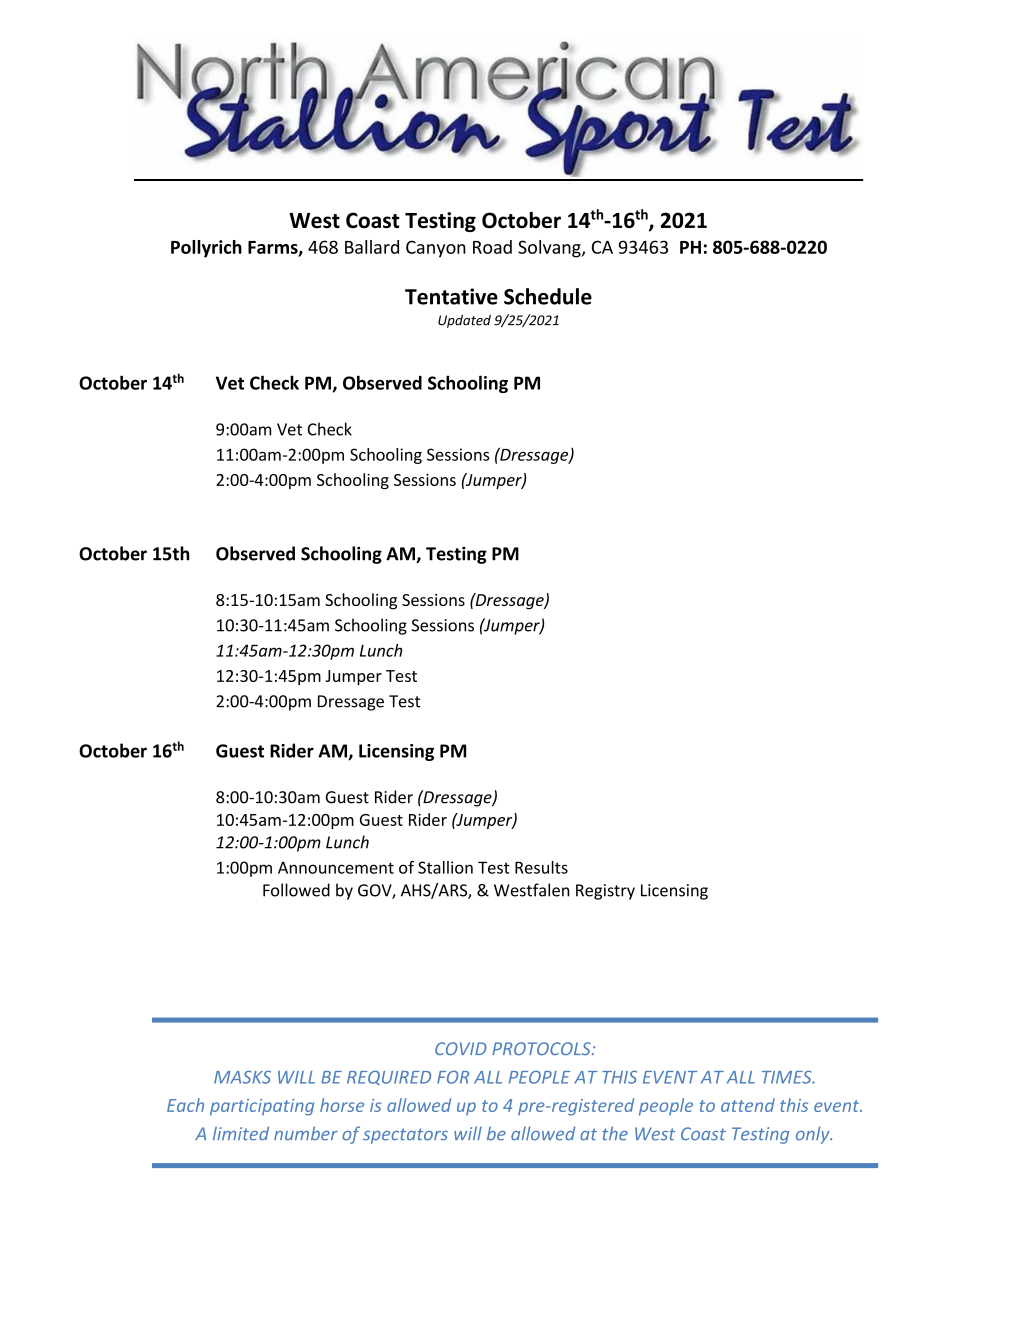 The width and height of the page is (1032, 1336). I want to click on Results, so click(541, 867).
